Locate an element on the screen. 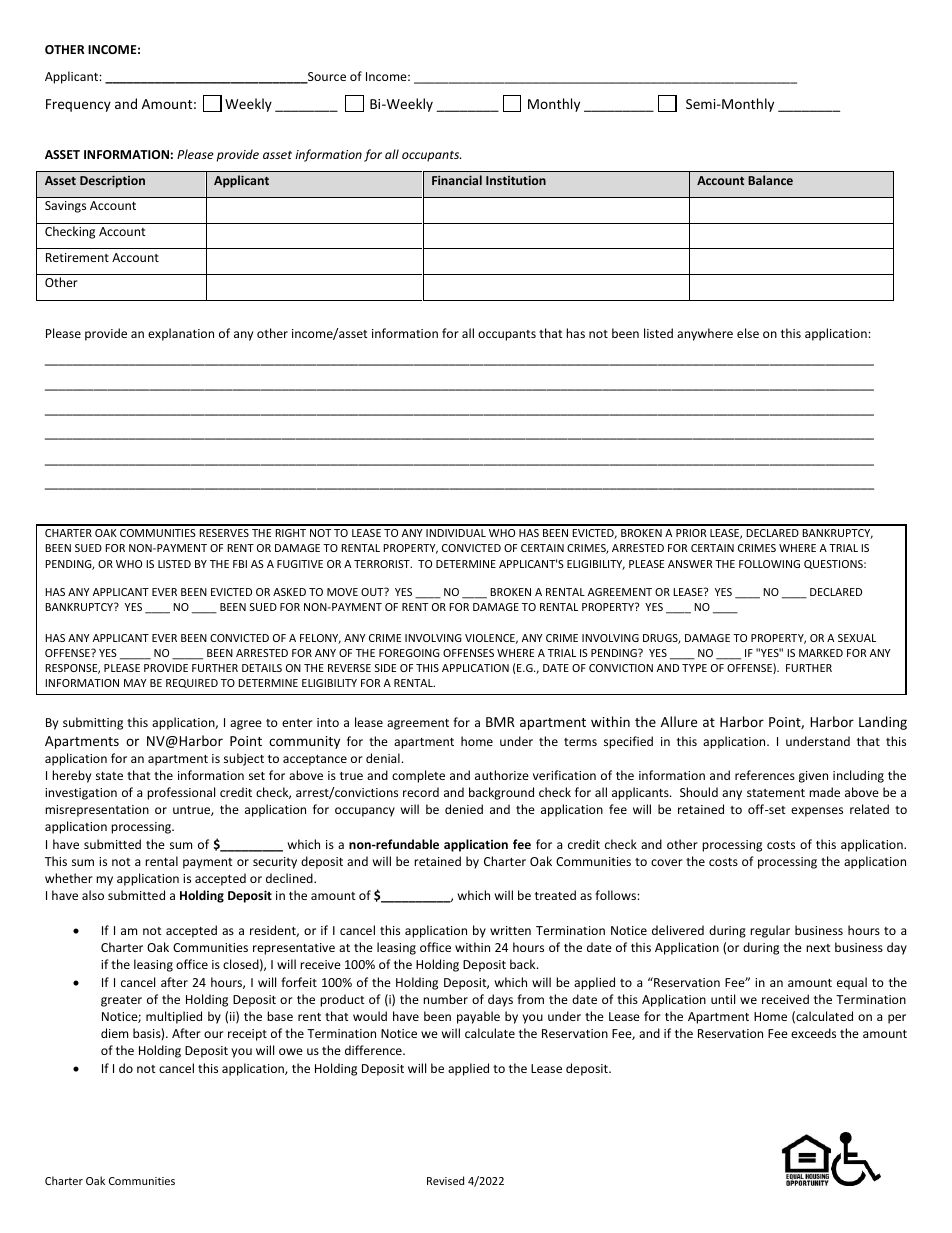  diem is located at coordinates (114, 1033).
